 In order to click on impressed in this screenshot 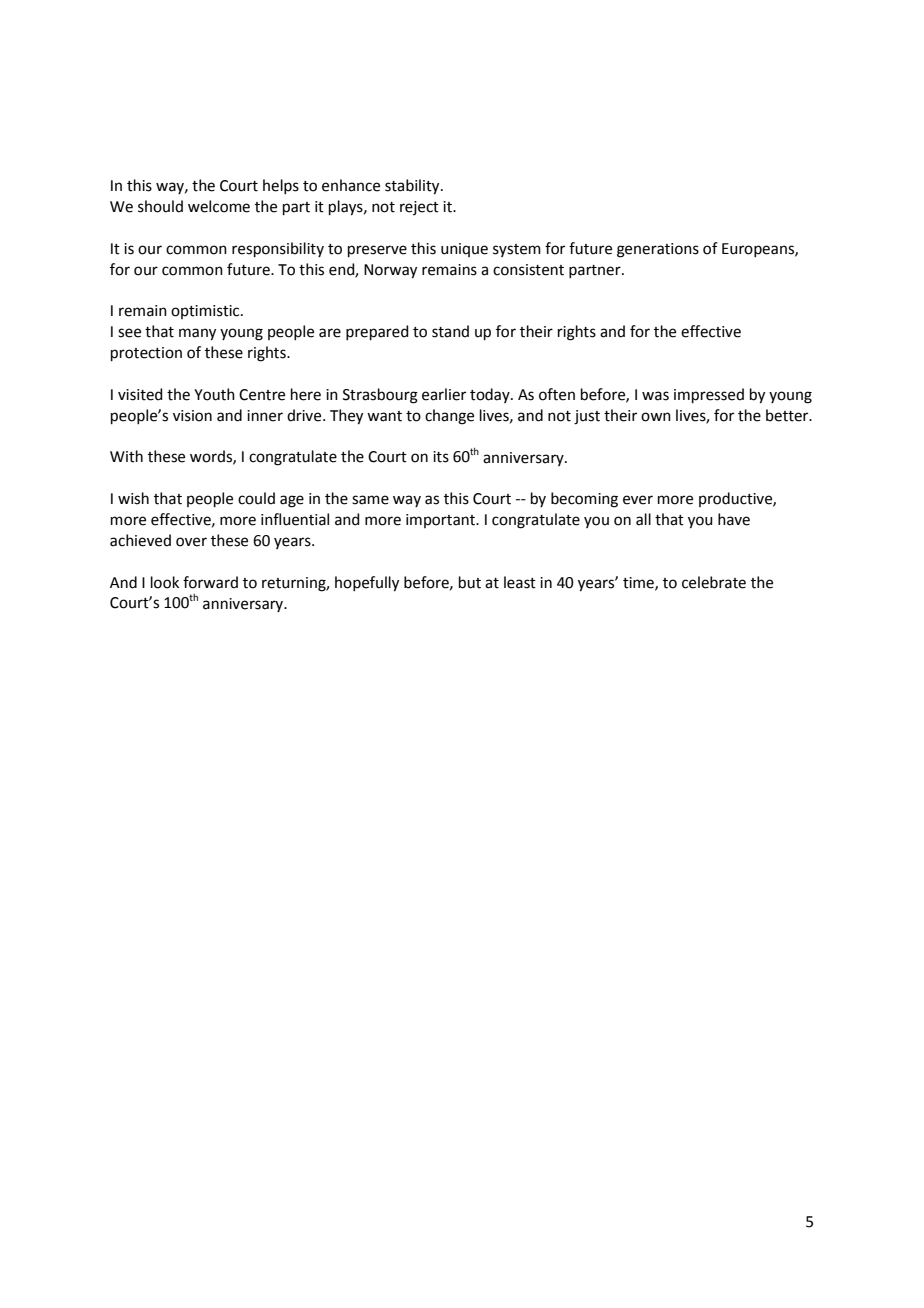, I will do `click(709, 395)`.
